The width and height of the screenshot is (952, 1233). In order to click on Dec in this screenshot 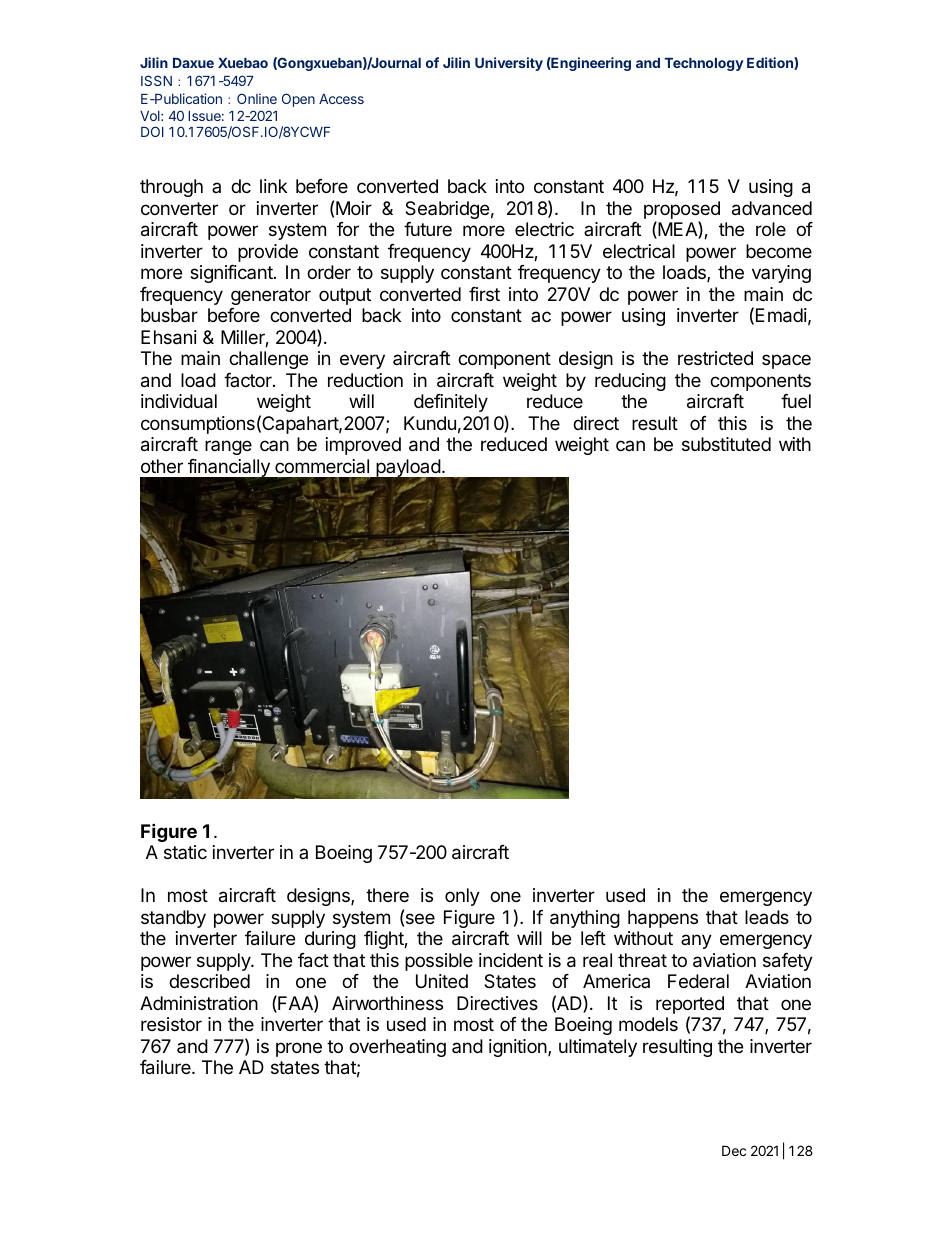, I will do `click(734, 1150)`.
